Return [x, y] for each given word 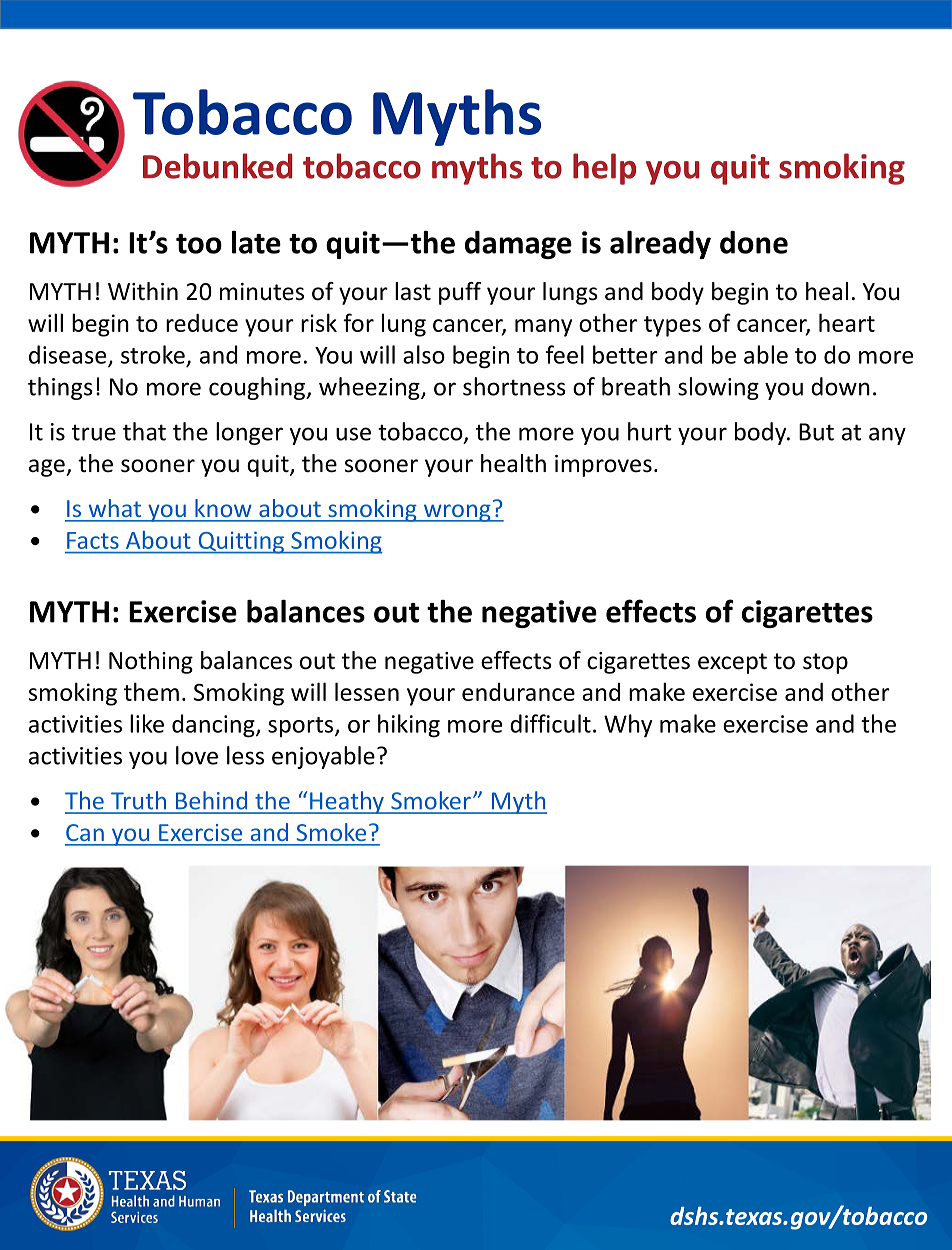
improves [603, 466]
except [732, 663]
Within [143, 291]
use [353, 434]
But [816, 432]
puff [460, 293]
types [672, 326]
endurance [518, 692]
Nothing [151, 662]
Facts [93, 540]
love [197, 755]
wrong [457, 513]
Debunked [217, 166]
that [144, 431]
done [754, 242]
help [604, 169]
